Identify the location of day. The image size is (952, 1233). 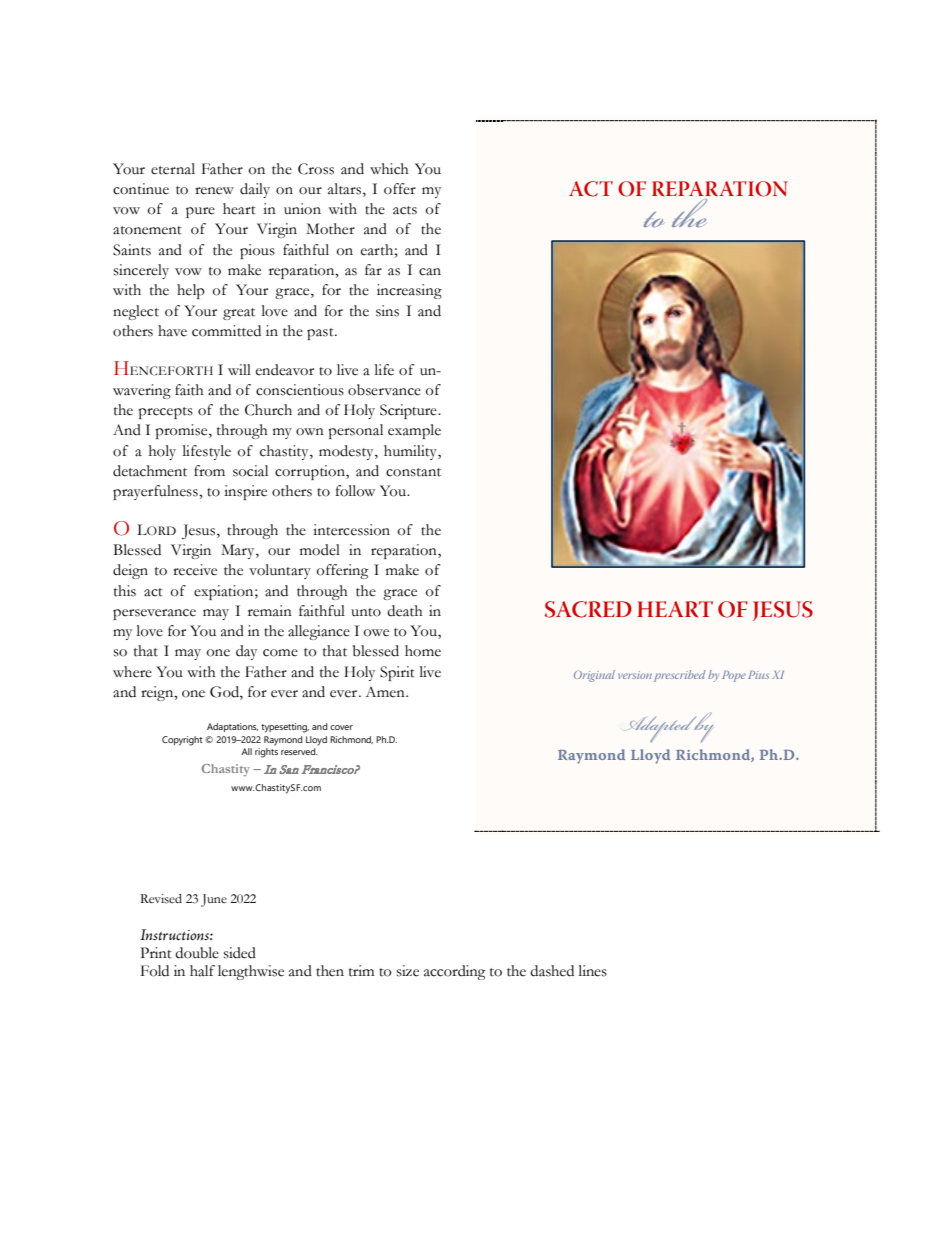
(246, 652).
